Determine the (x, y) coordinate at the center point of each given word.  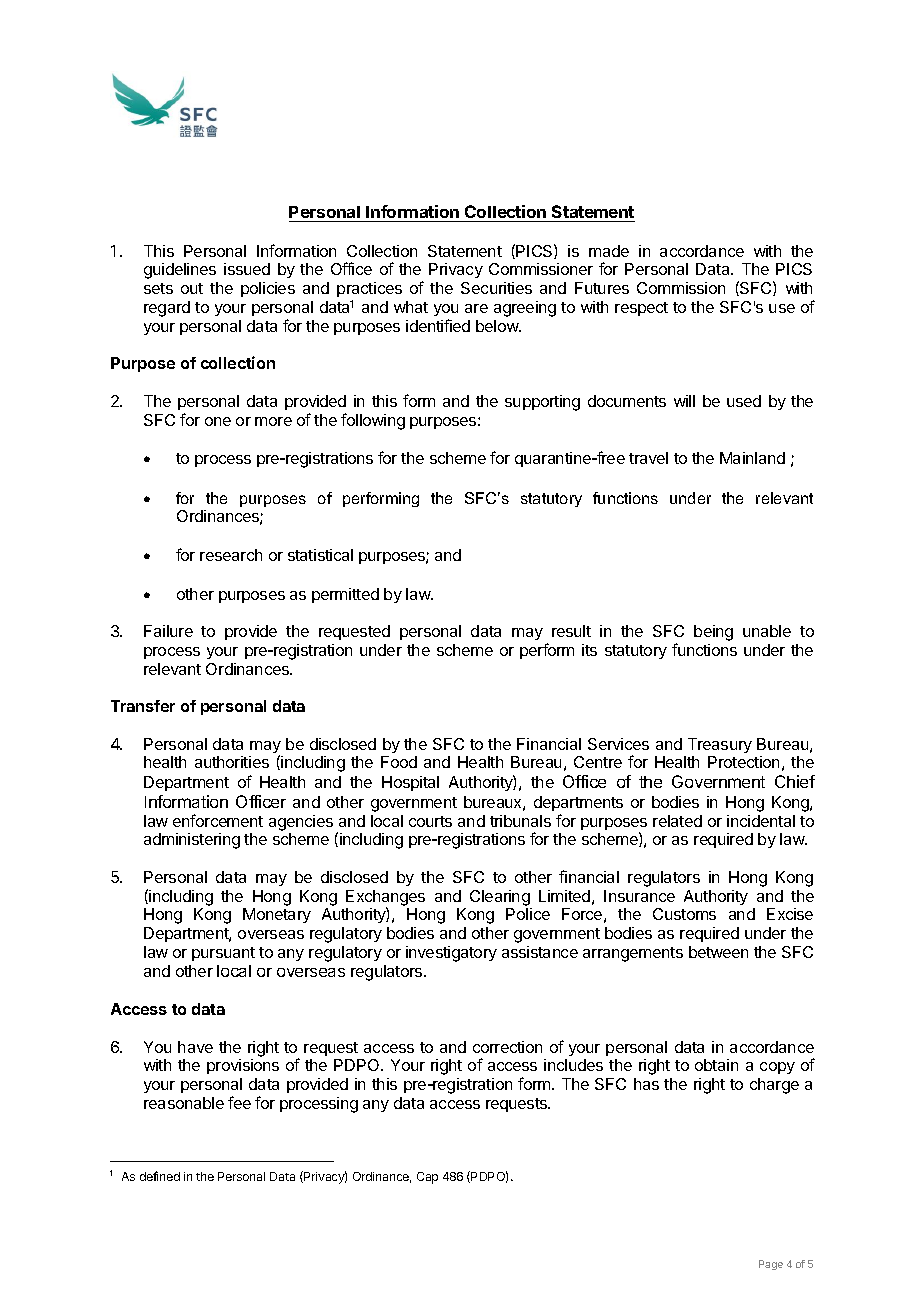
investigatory (451, 954)
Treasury (720, 745)
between (718, 952)
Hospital (410, 783)
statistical (320, 555)
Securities (496, 288)
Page (771, 1265)
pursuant (223, 954)
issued (247, 269)
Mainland (752, 458)
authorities (232, 762)
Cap (427, 1178)
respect (641, 309)
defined (160, 1176)
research (231, 555)
